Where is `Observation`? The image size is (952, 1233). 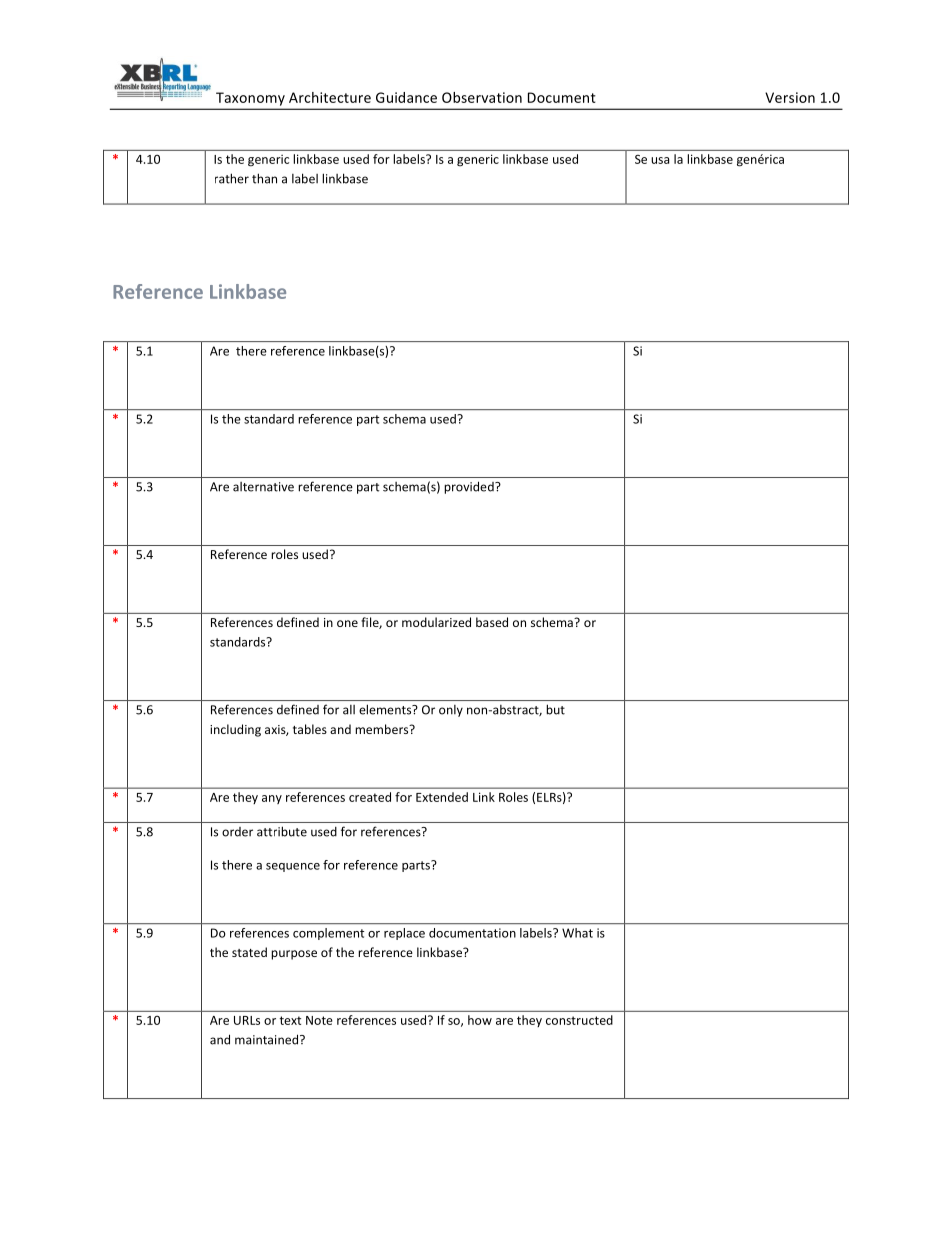 Observation is located at coordinates (482, 97).
